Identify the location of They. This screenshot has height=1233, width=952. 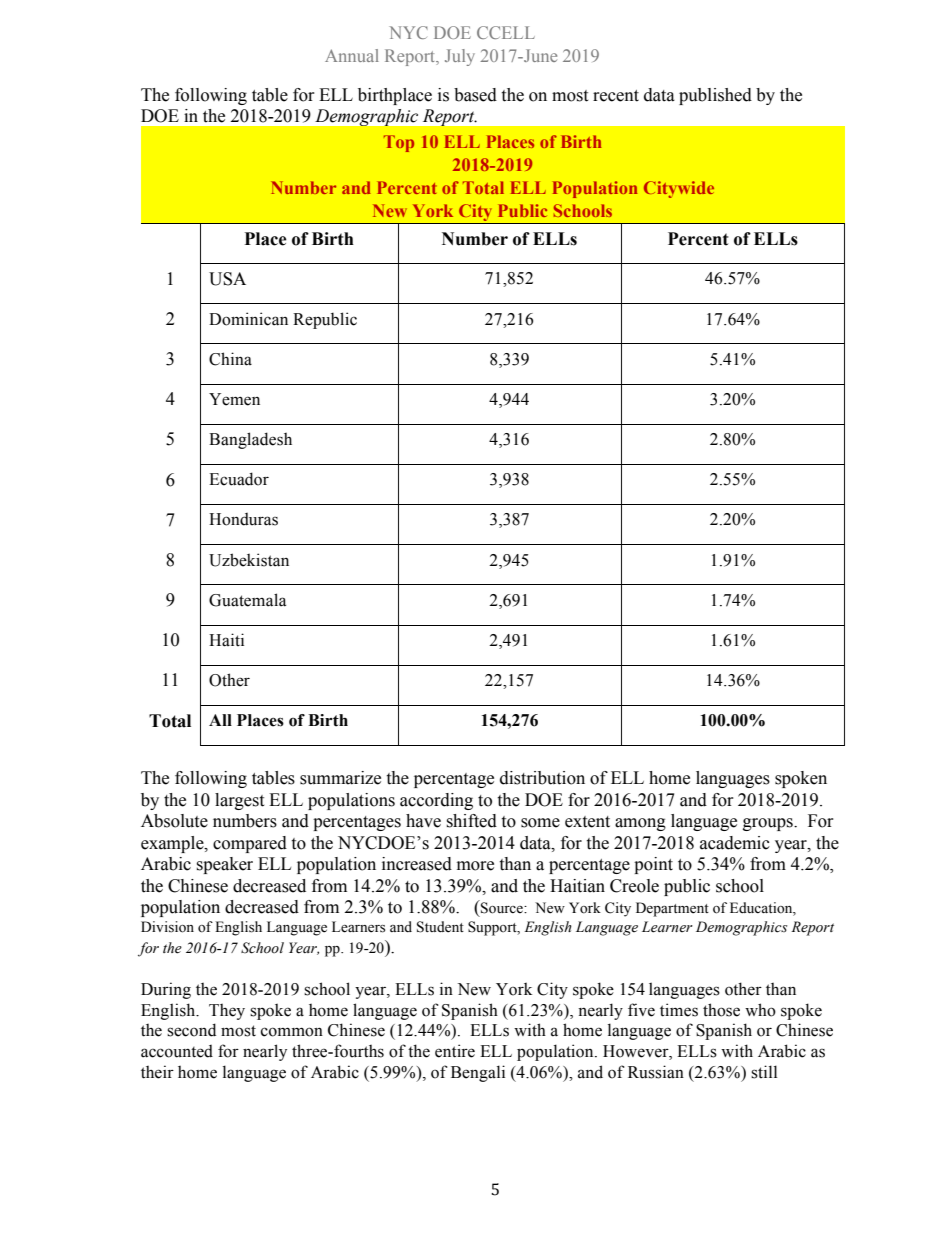
(227, 1012).
